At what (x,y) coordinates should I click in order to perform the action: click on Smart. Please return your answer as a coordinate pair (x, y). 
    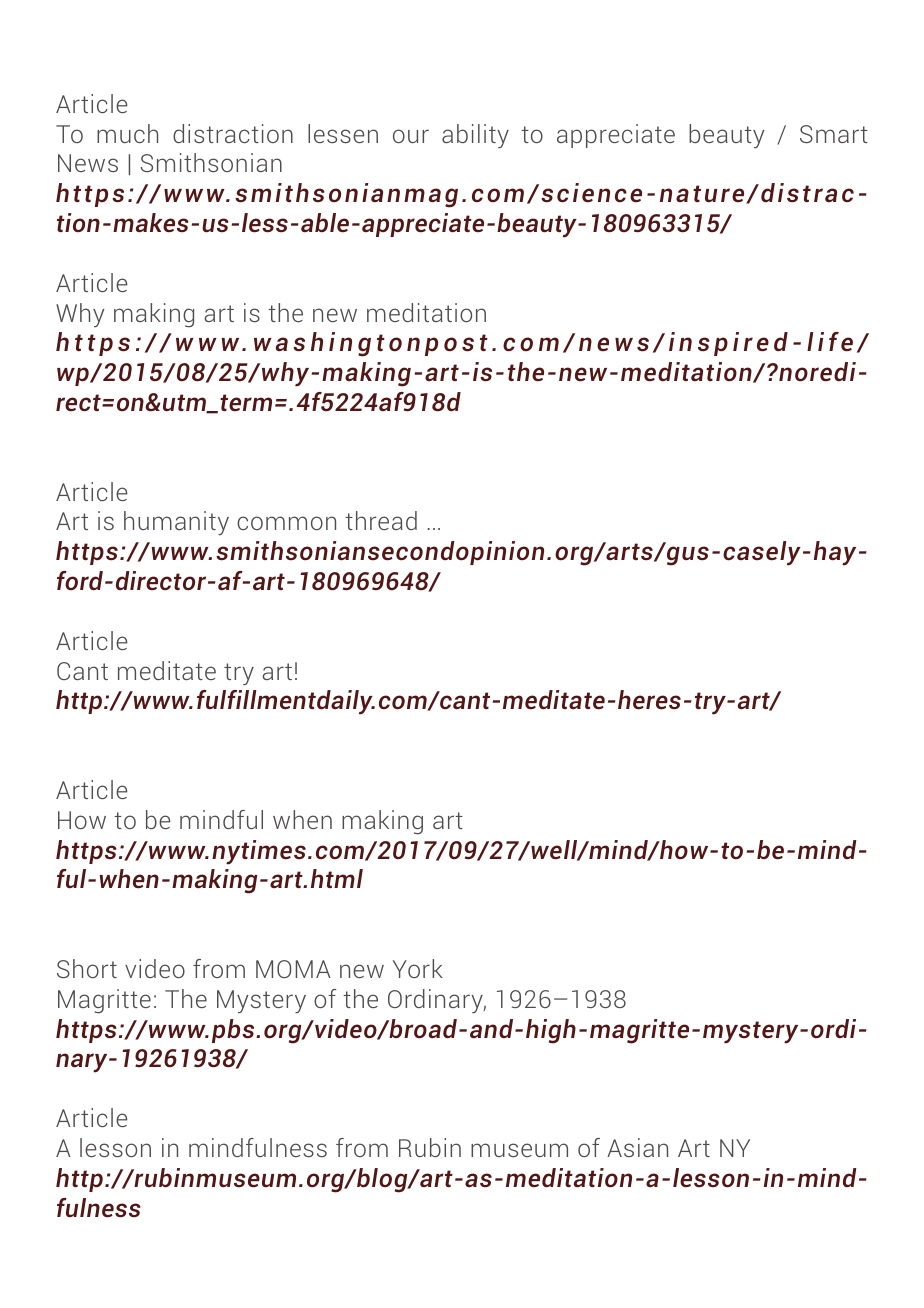
    Looking at the image, I should click on (834, 134).
